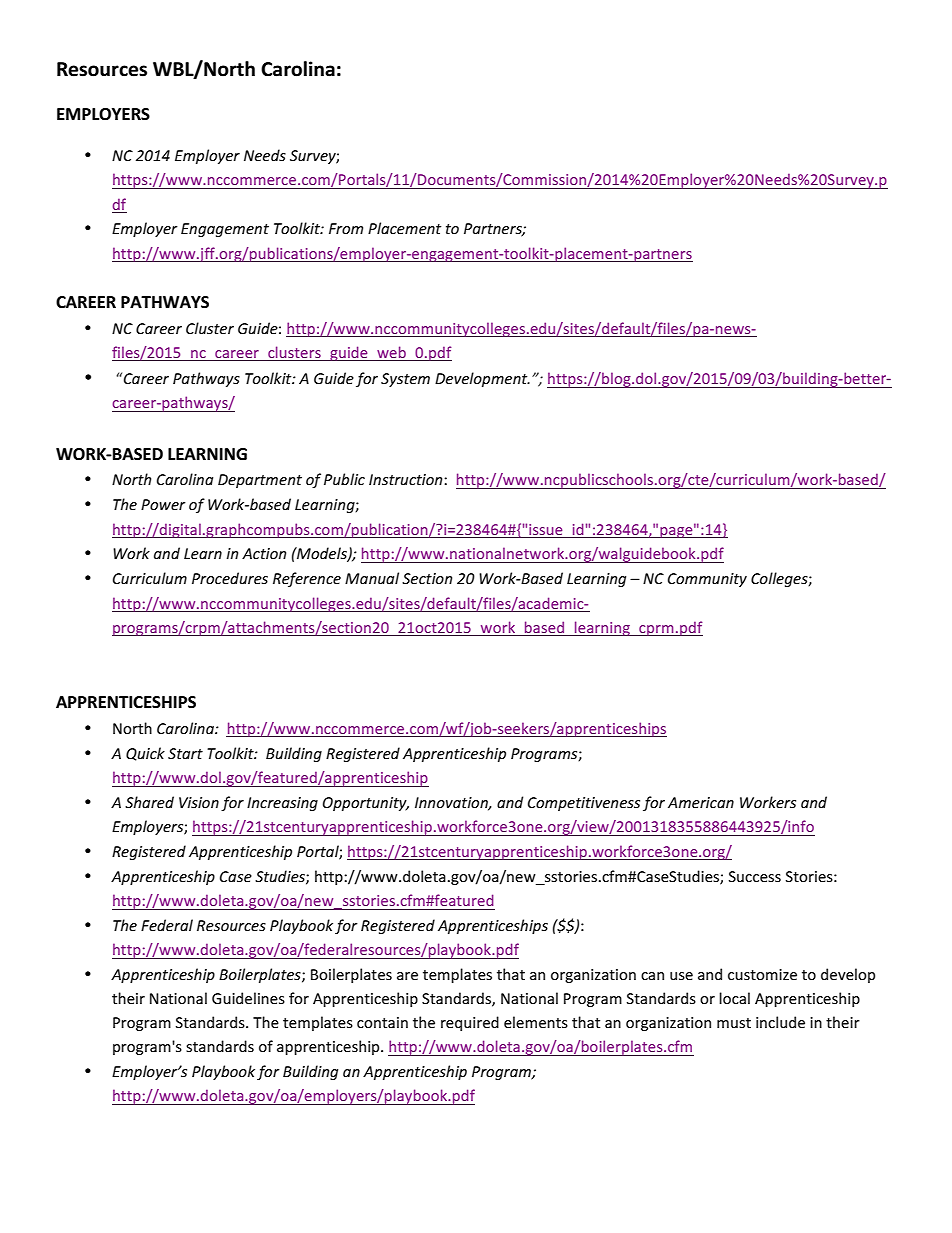 The width and height of the screenshot is (952, 1233). Describe the element at coordinates (260, 481) in the screenshot. I see `Department` at that location.
